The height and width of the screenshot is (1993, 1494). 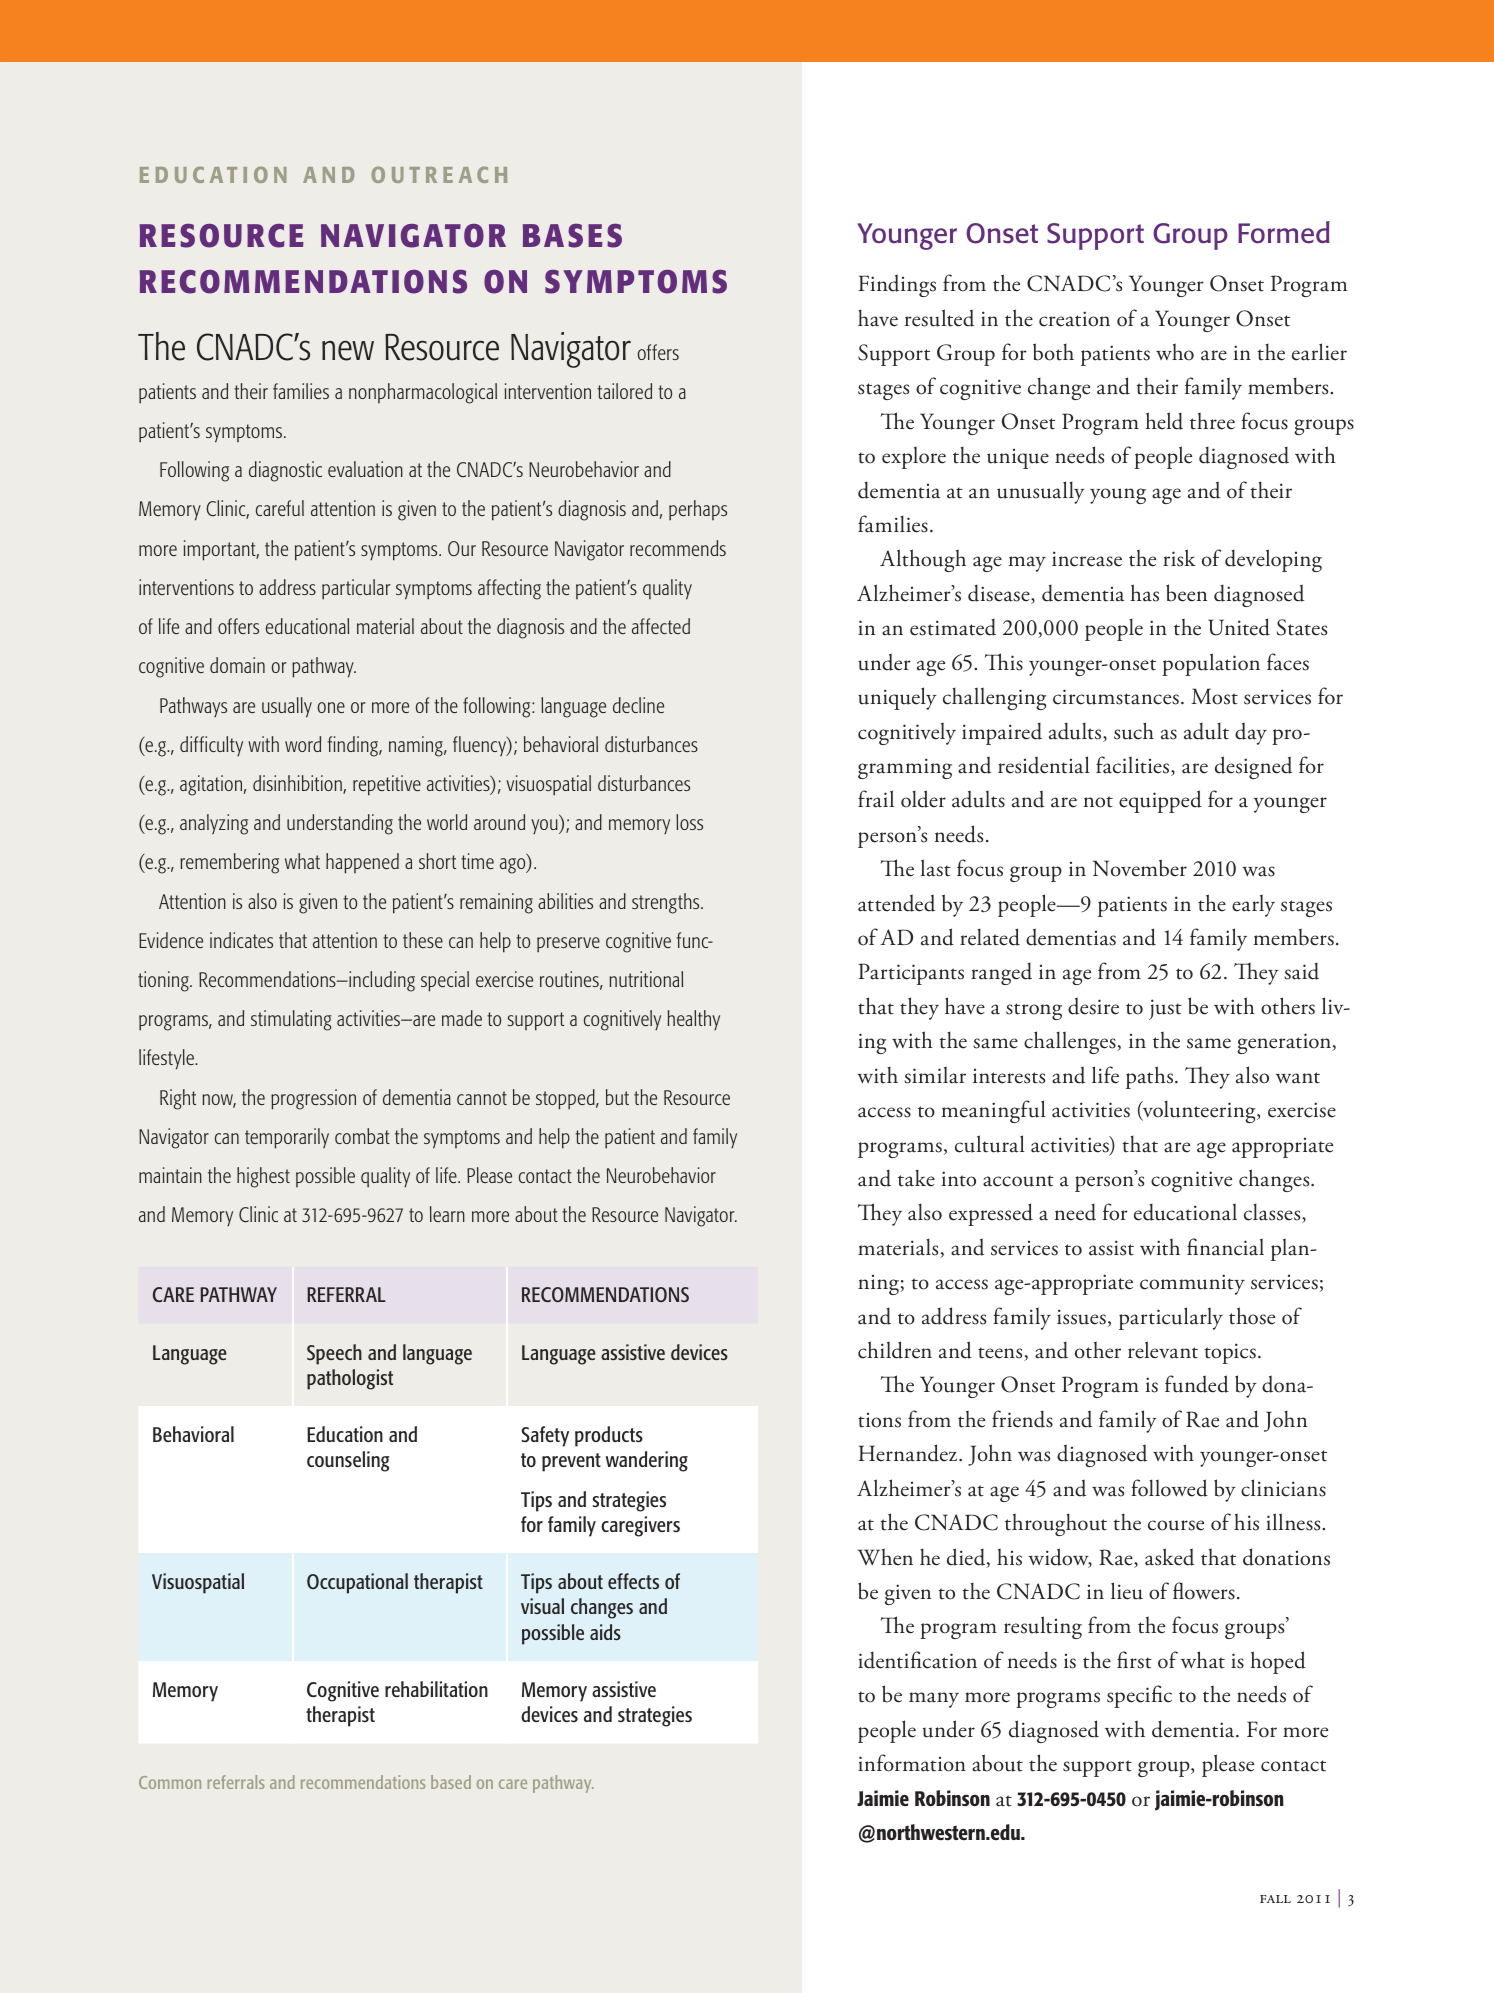 What do you see at coordinates (1175, 352) in the screenshot?
I see `who` at bounding box center [1175, 352].
